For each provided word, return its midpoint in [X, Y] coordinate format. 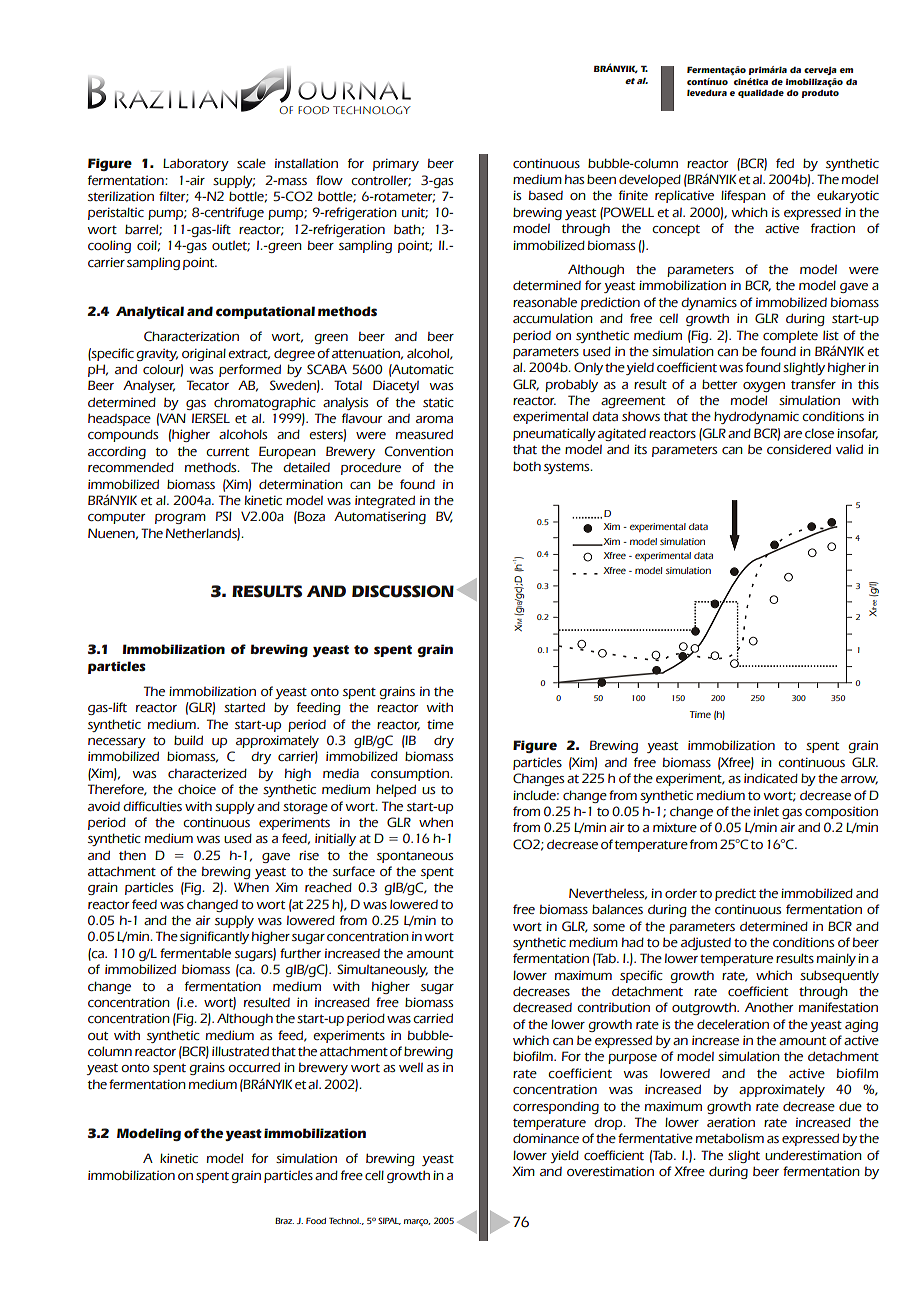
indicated [771, 778]
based [546, 195]
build [188, 740]
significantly [214, 937]
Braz [284, 1220]
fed [785, 163]
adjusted [706, 943]
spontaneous [415, 857]
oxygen [764, 387]
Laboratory [196, 164]
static [438, 402]
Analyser [149, 386]
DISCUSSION [403, 591]
